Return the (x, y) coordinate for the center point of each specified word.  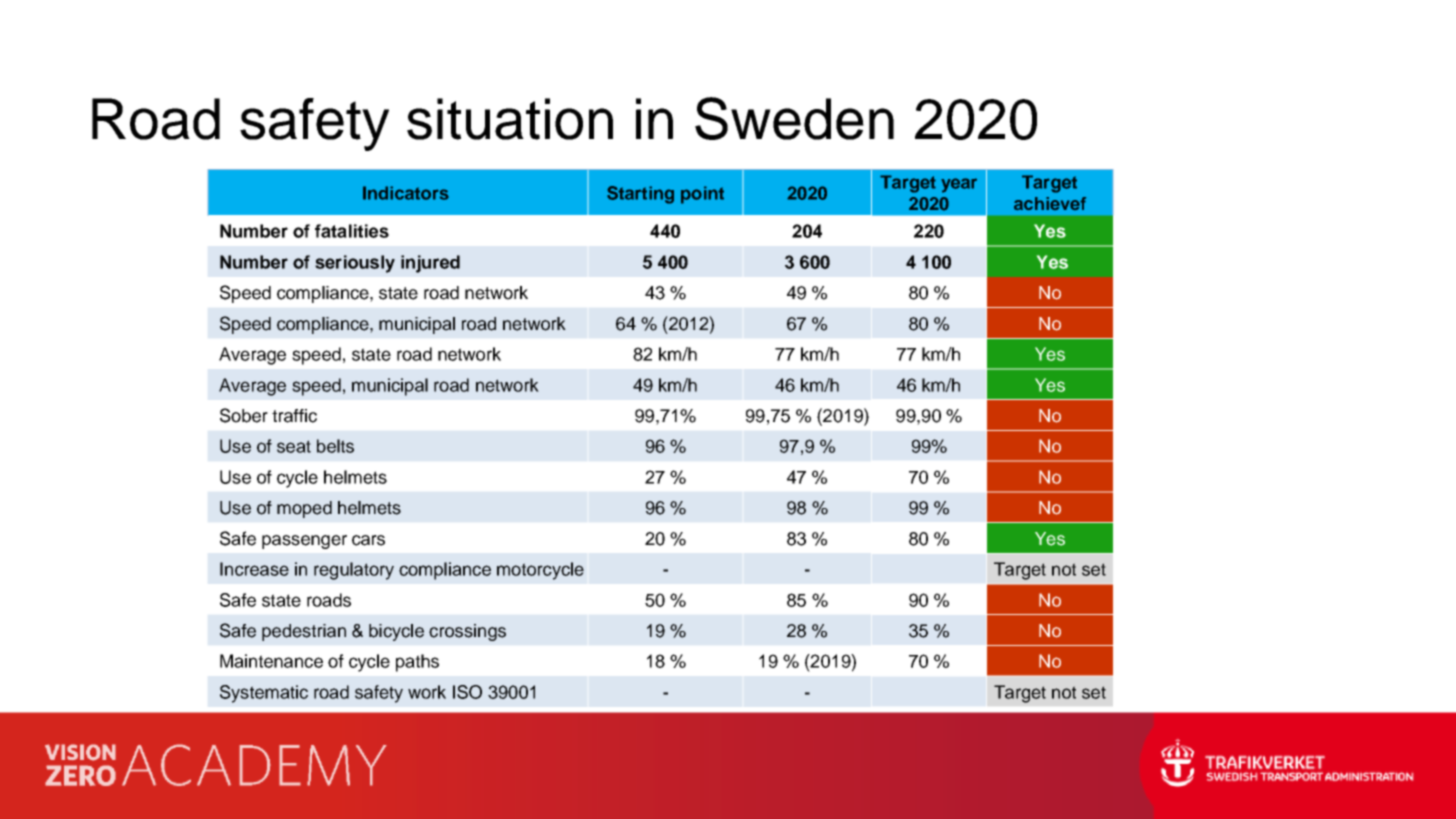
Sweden (794, 118)
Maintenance (271, 661)
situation (510, 119)
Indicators (406, 193)
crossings (467, 632)
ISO (467, 692)
